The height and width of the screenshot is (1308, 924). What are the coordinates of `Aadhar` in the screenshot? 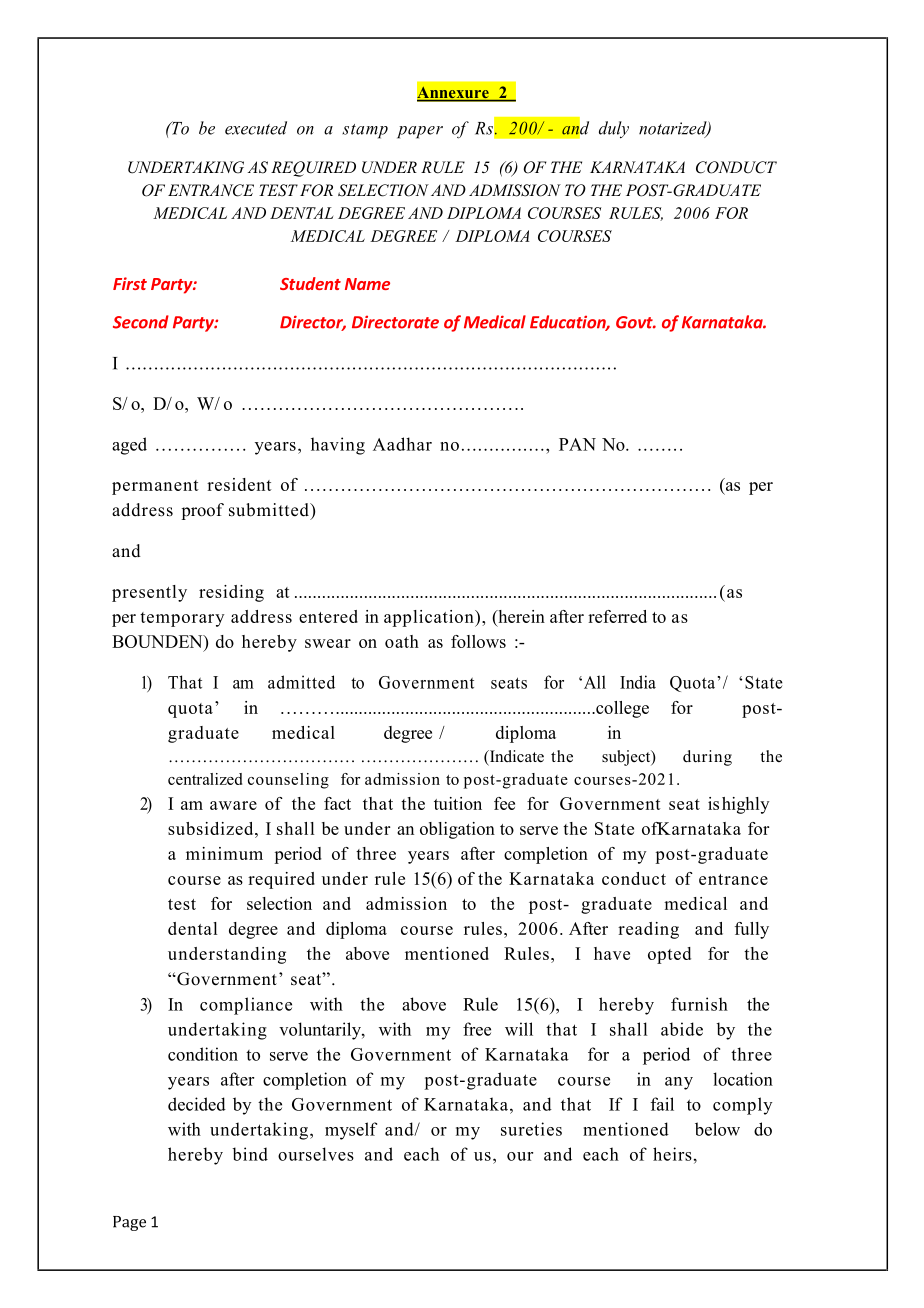 It's located at (402, 444).
